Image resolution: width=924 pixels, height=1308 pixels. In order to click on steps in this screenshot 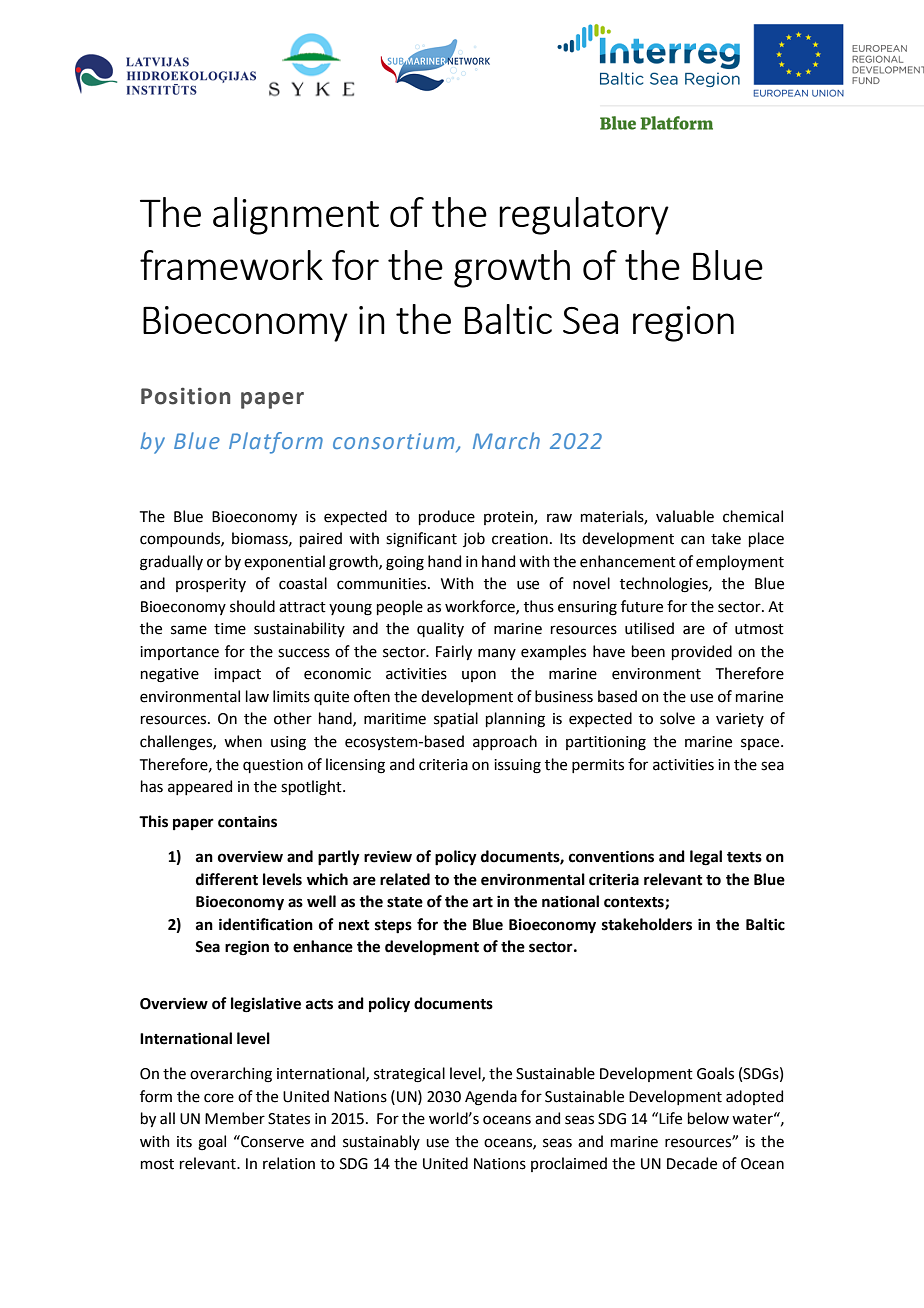, I will do `click(393, 927)`.
